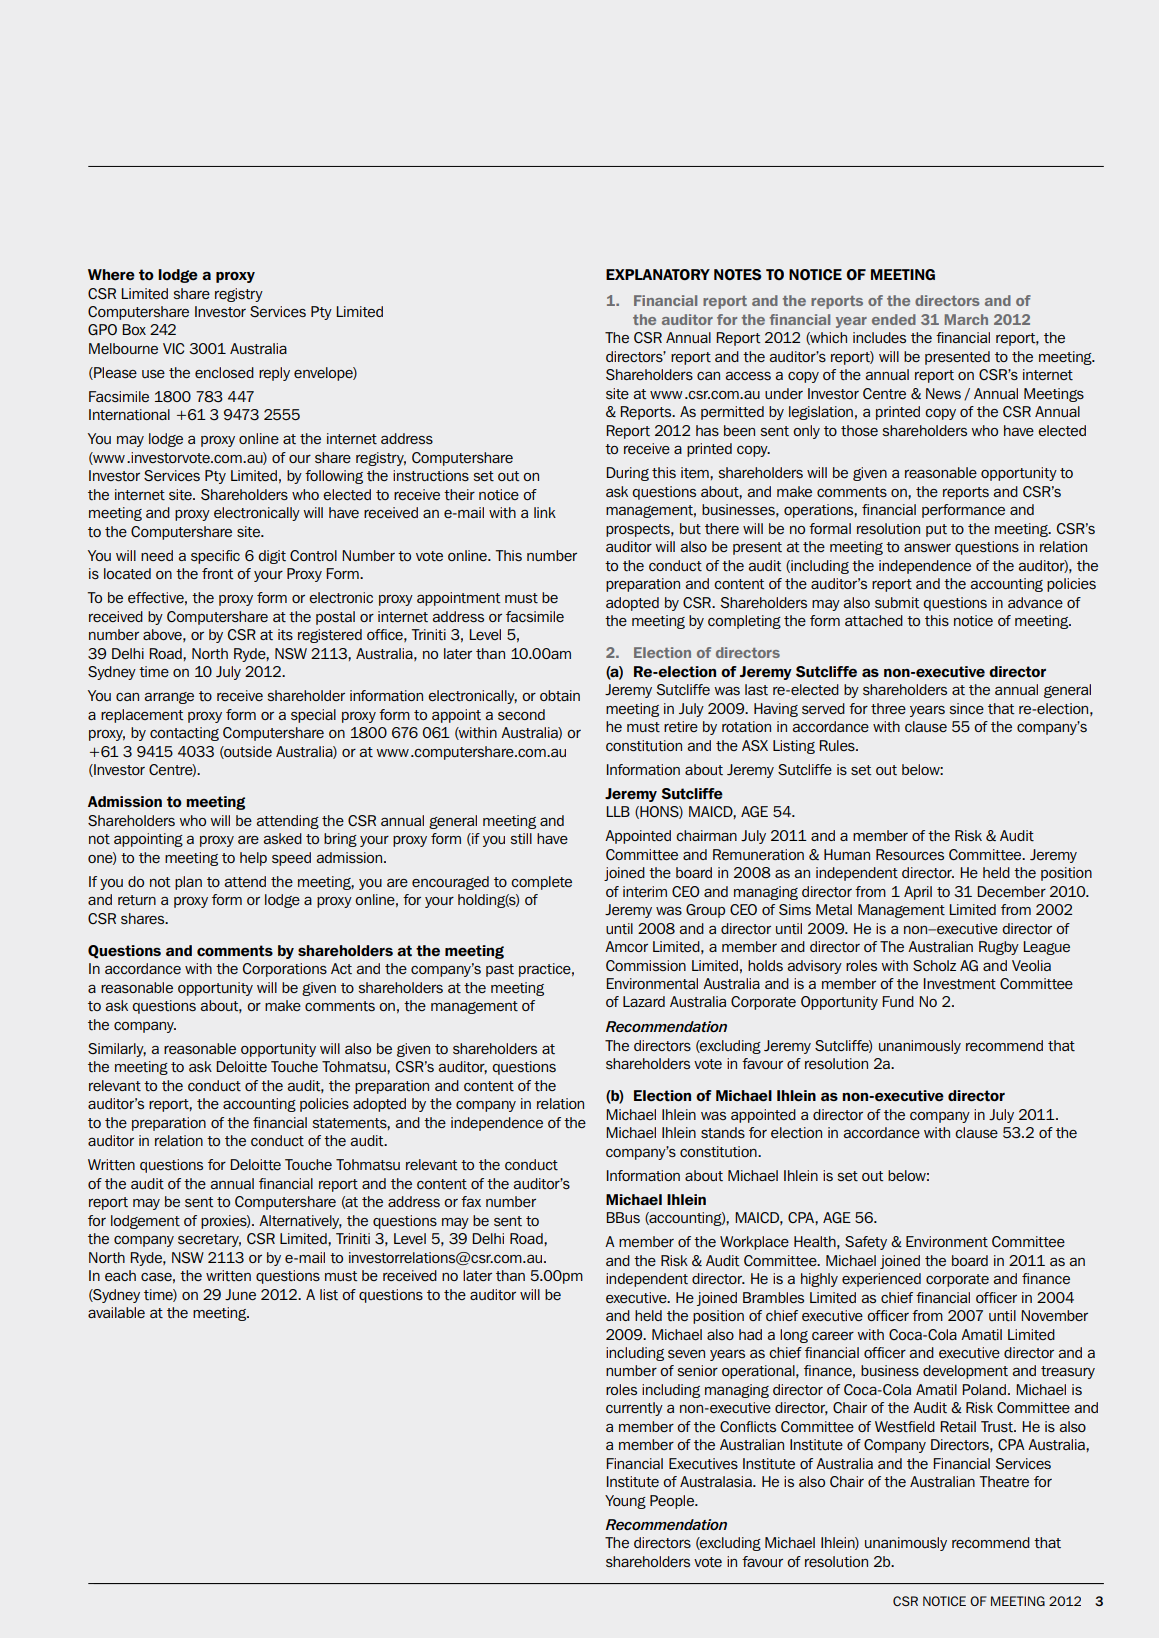 The height and width of the screenshot is (1638, 1159). What do you see at coordinates (218, 573) in the screenshot?
I see `front` at bounding box center [218, 573].
